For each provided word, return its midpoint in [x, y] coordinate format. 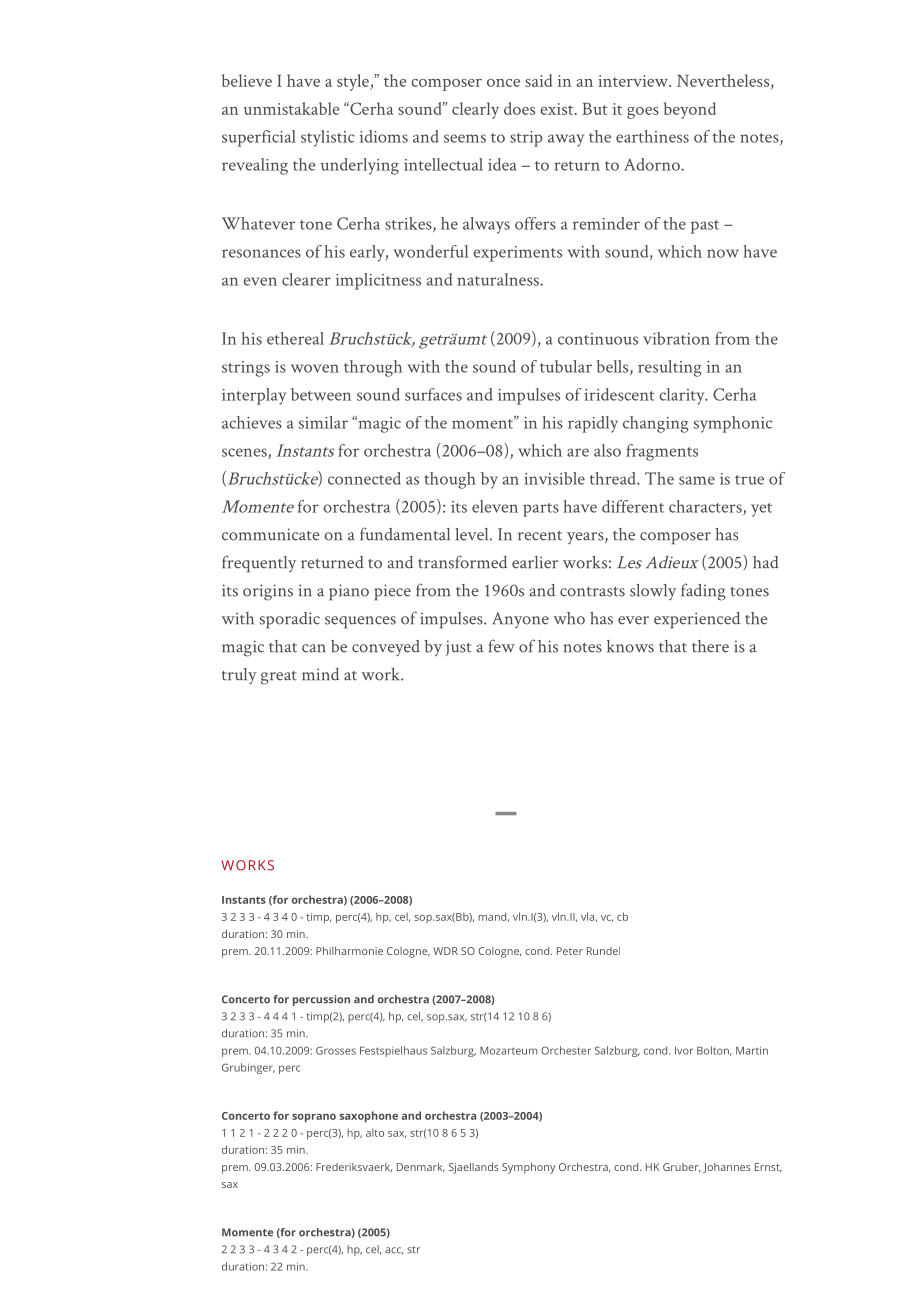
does [519, 108]
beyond [690, 110]
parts [541, 510]
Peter [570, 951]
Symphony [528, 1168]
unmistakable [292, 108]
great [279, 678]
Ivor [684, 1051]
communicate [271, 534]
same [697, 480]
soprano [314, 1118]
